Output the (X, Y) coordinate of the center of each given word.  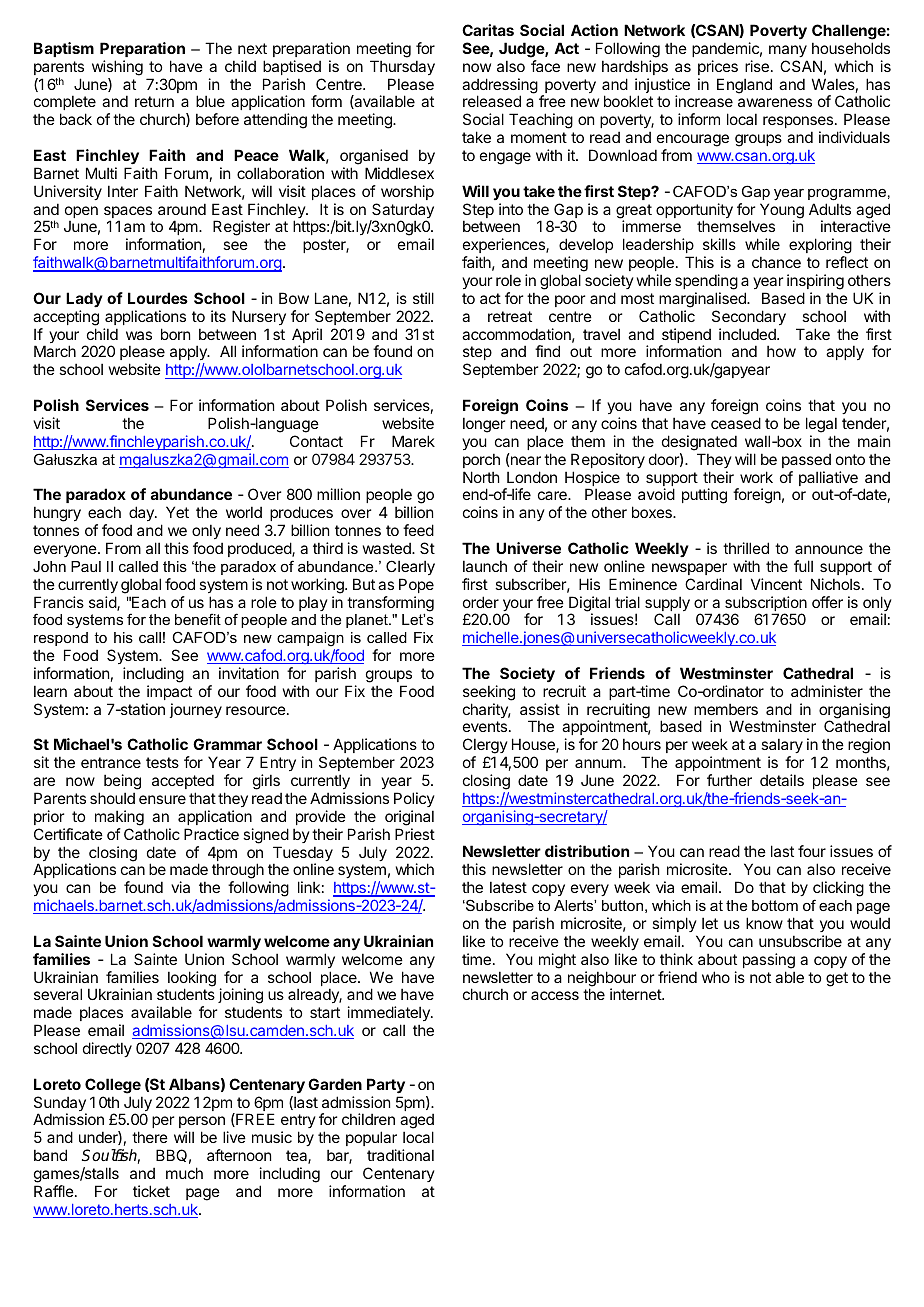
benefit (198, 619)
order (481, 602)
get (837, 979)
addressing (500, 87)
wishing (117, 68)
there (150, 1137)
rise (757, 66)
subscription (766, 605)
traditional (400, 1155)
